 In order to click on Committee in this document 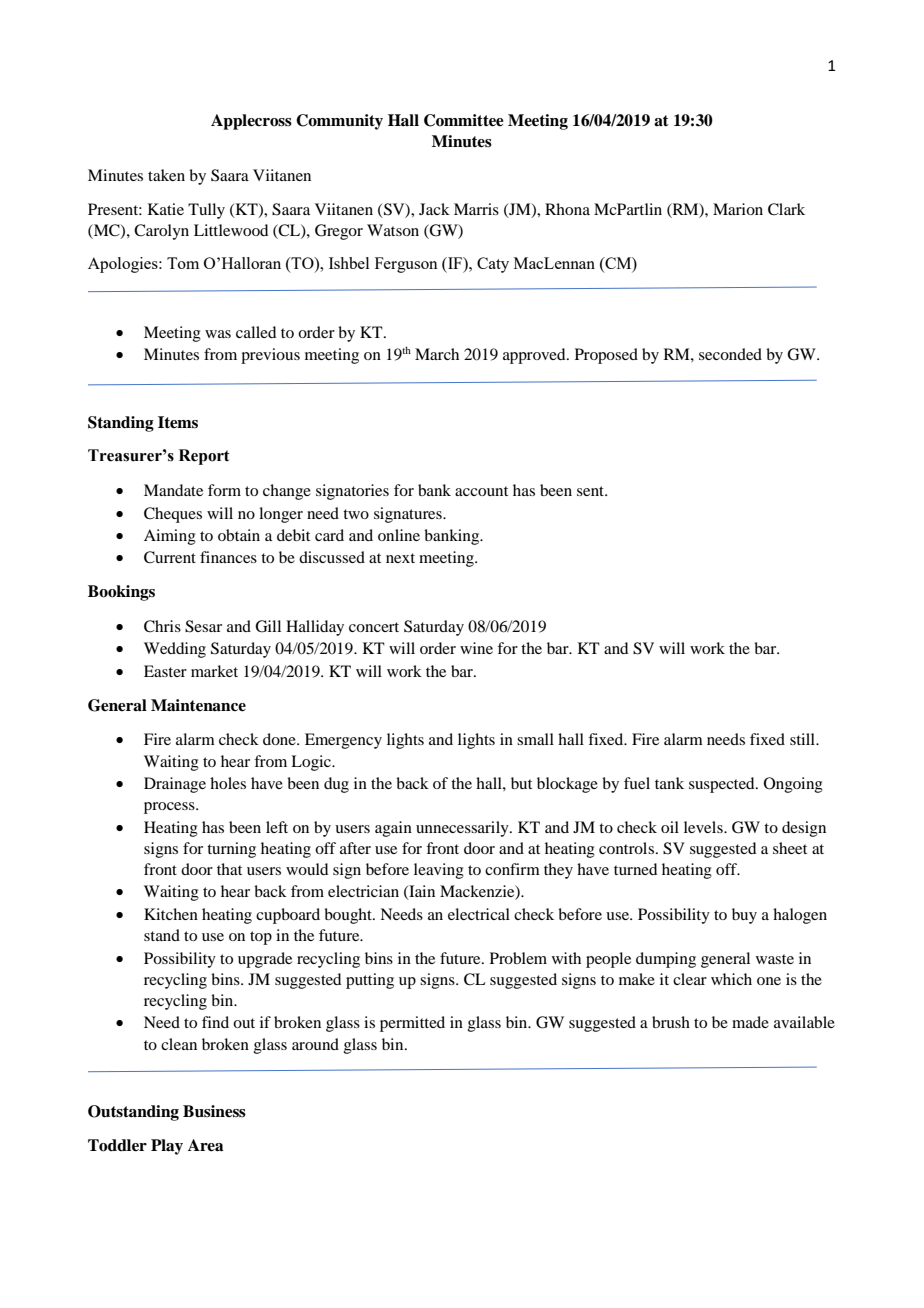, I will do `click(464, 120)`.
